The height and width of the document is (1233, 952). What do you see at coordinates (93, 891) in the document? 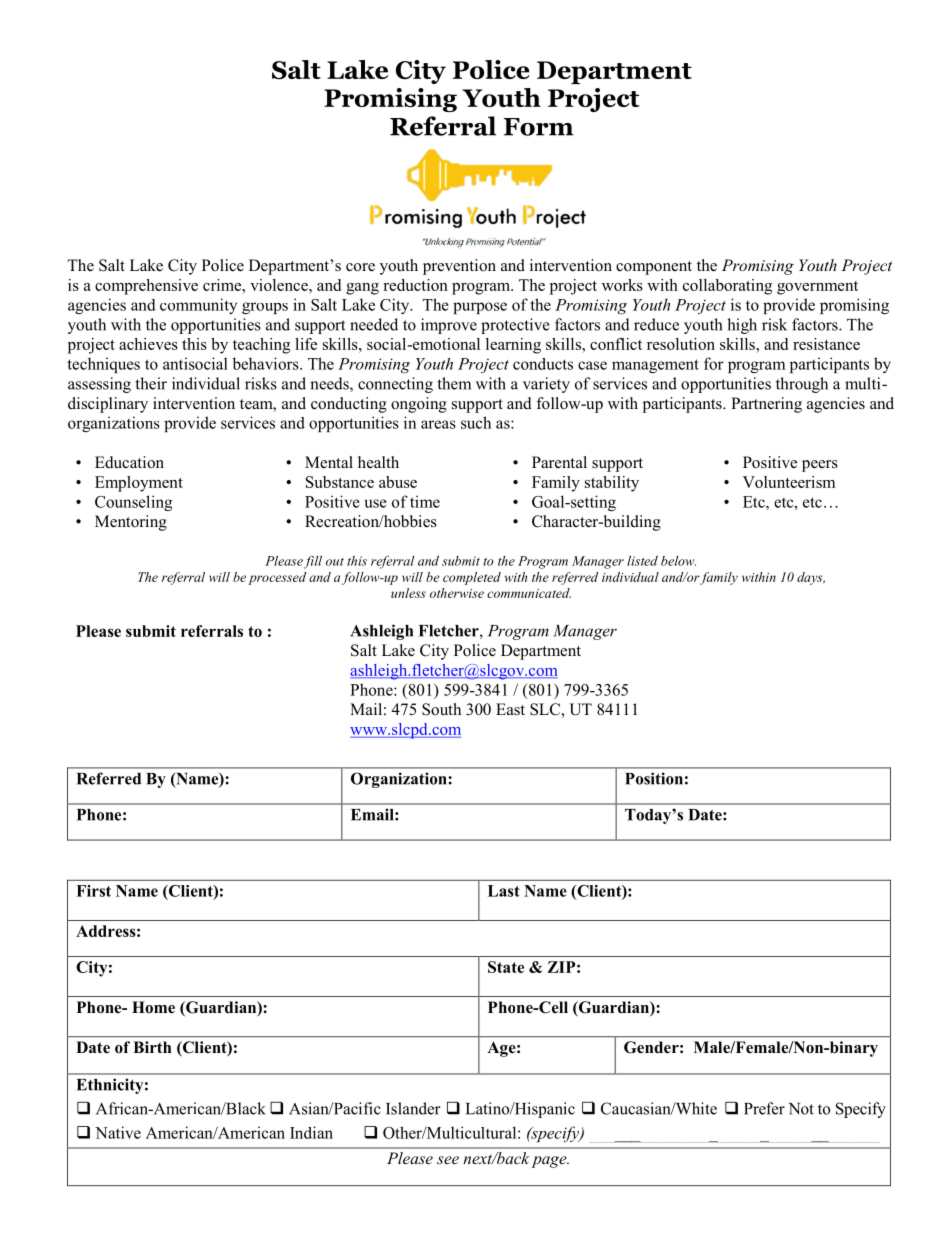
I see `First` at bounding box center [93, 891].
